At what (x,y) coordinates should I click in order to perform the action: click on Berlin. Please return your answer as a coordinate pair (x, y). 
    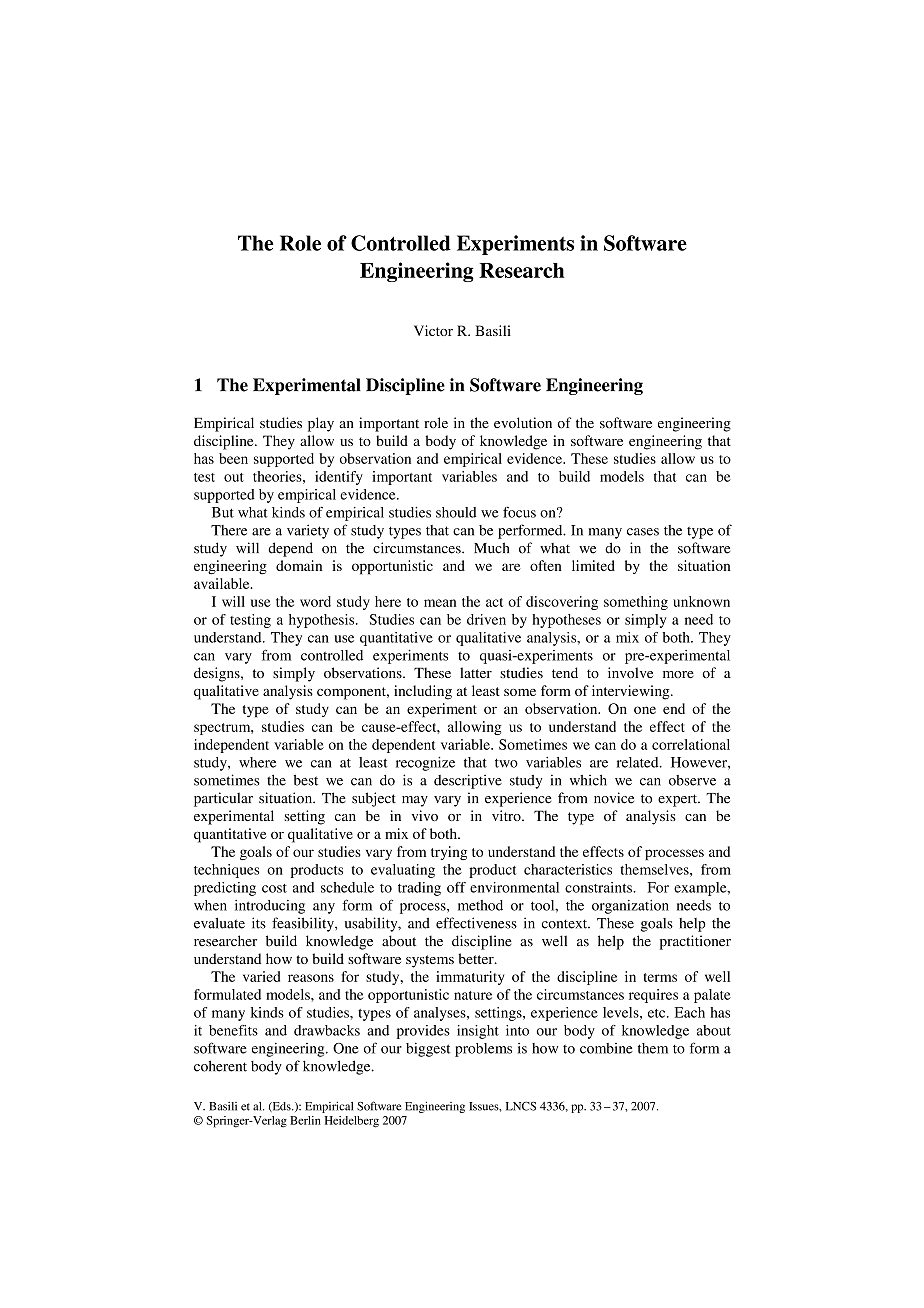
    Looking at the image, I should click on (305, 1120).
